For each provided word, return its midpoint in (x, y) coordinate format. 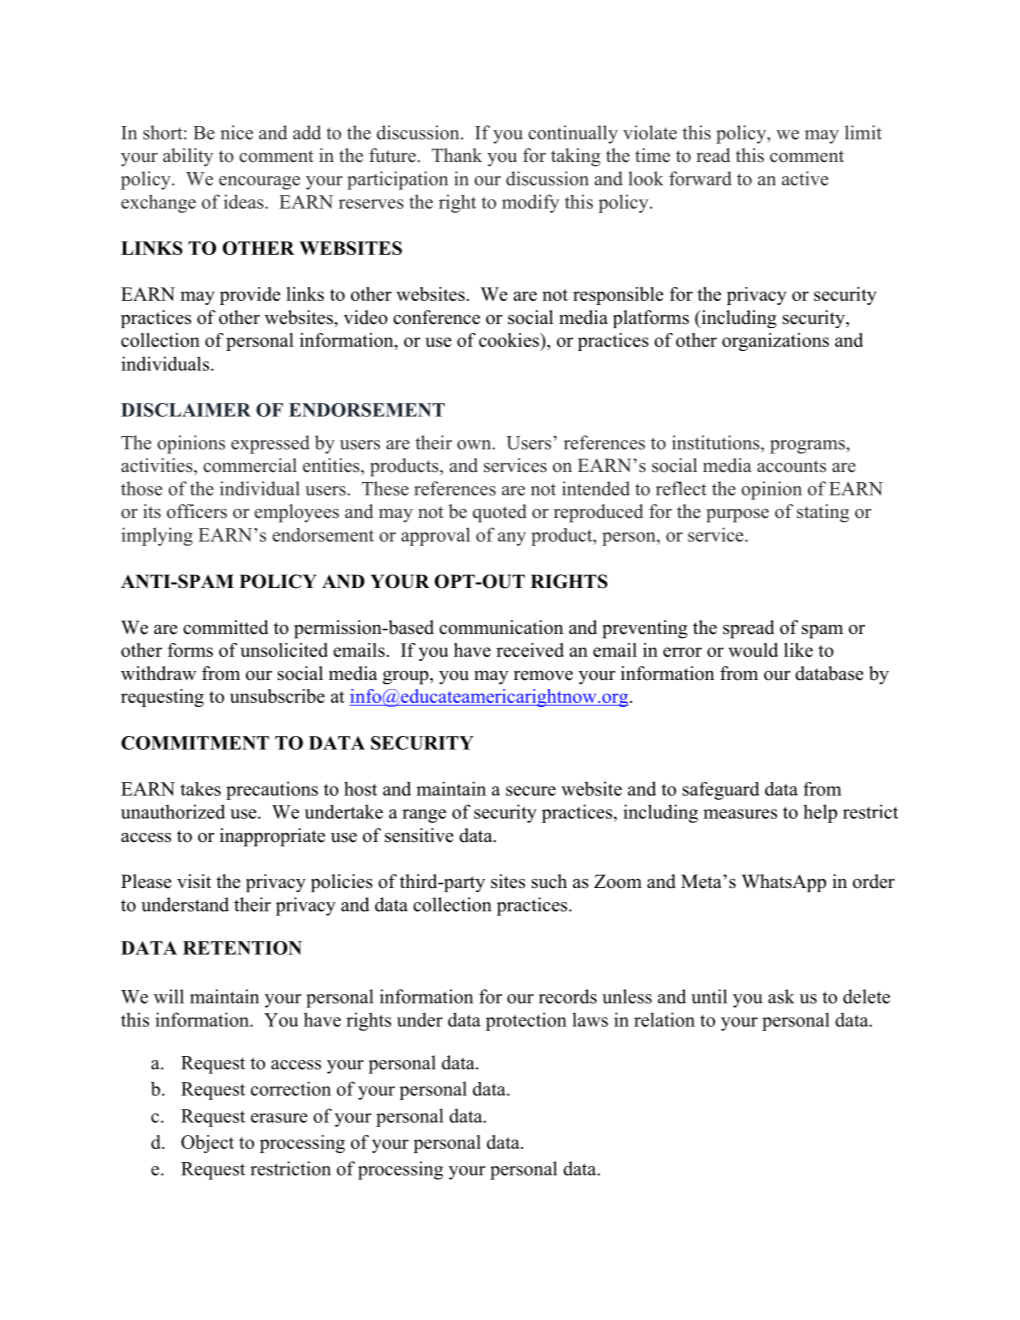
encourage (259, 183)
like (798, 650)
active (805, 178)
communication (501, 627)
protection (526, 1021)
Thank (457, 155)
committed (225, 627)
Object (207, 1144)
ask (781, 996)
